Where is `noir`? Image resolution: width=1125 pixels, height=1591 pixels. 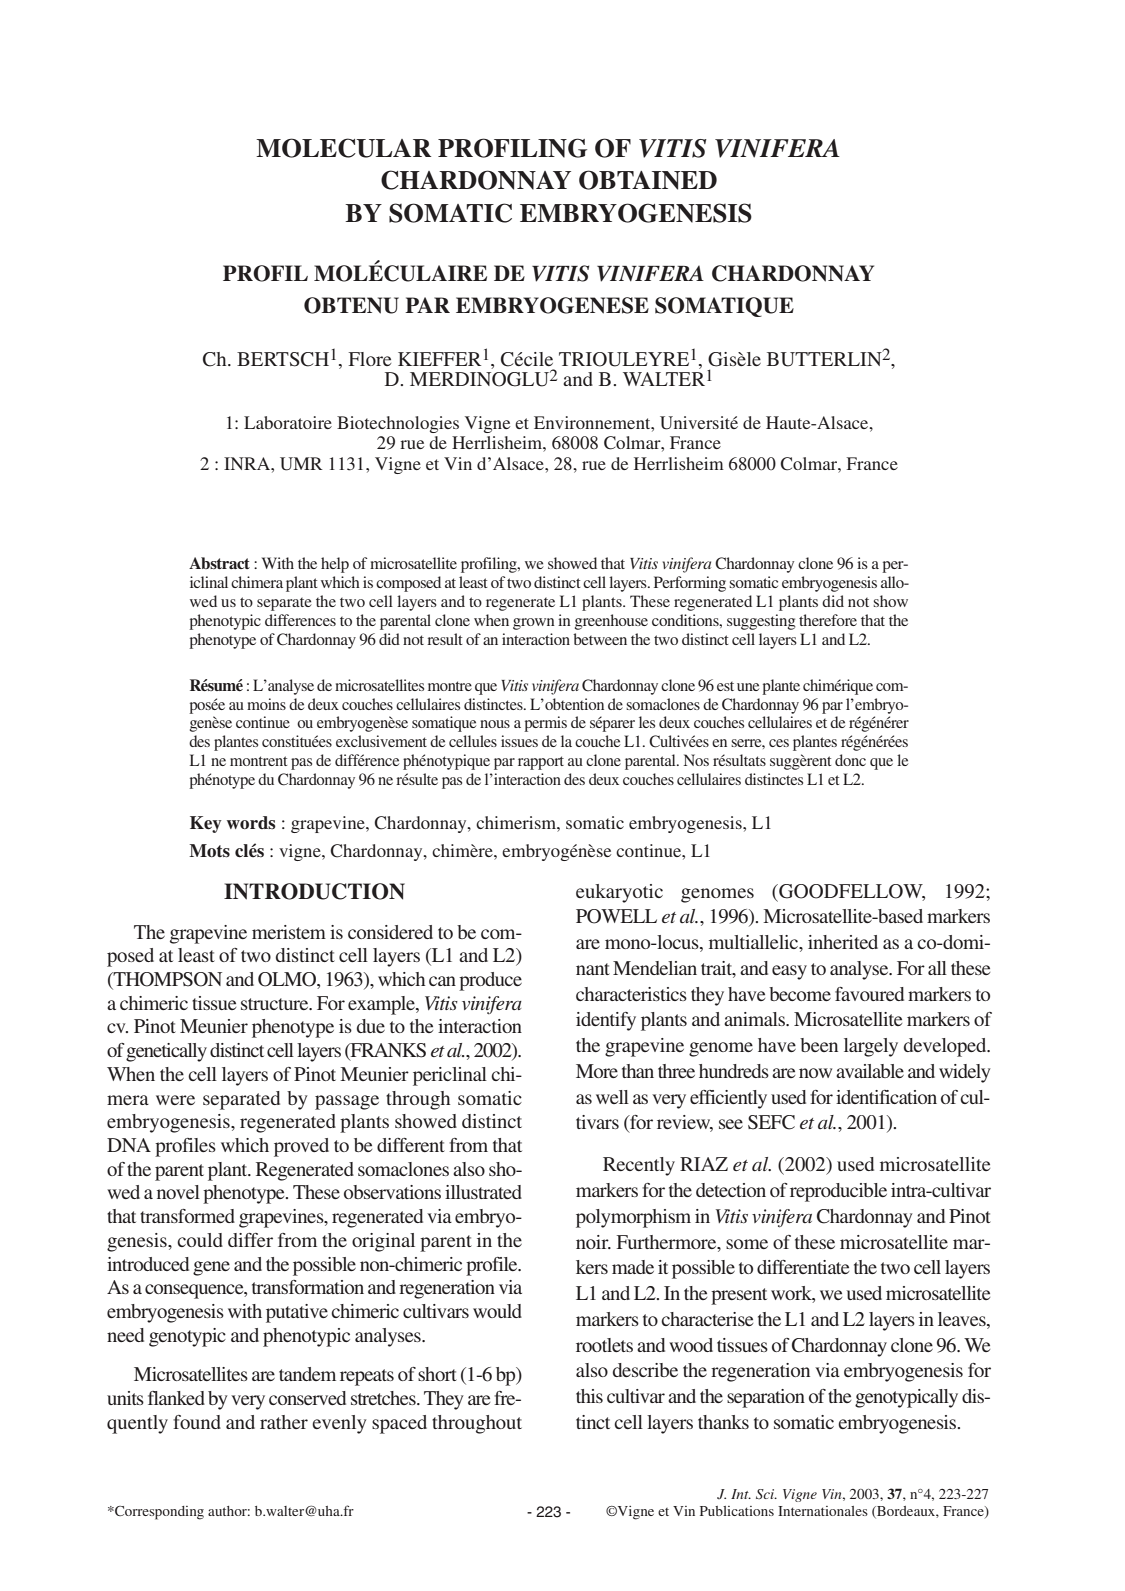 noir is located at coordinates (593, 1242).
